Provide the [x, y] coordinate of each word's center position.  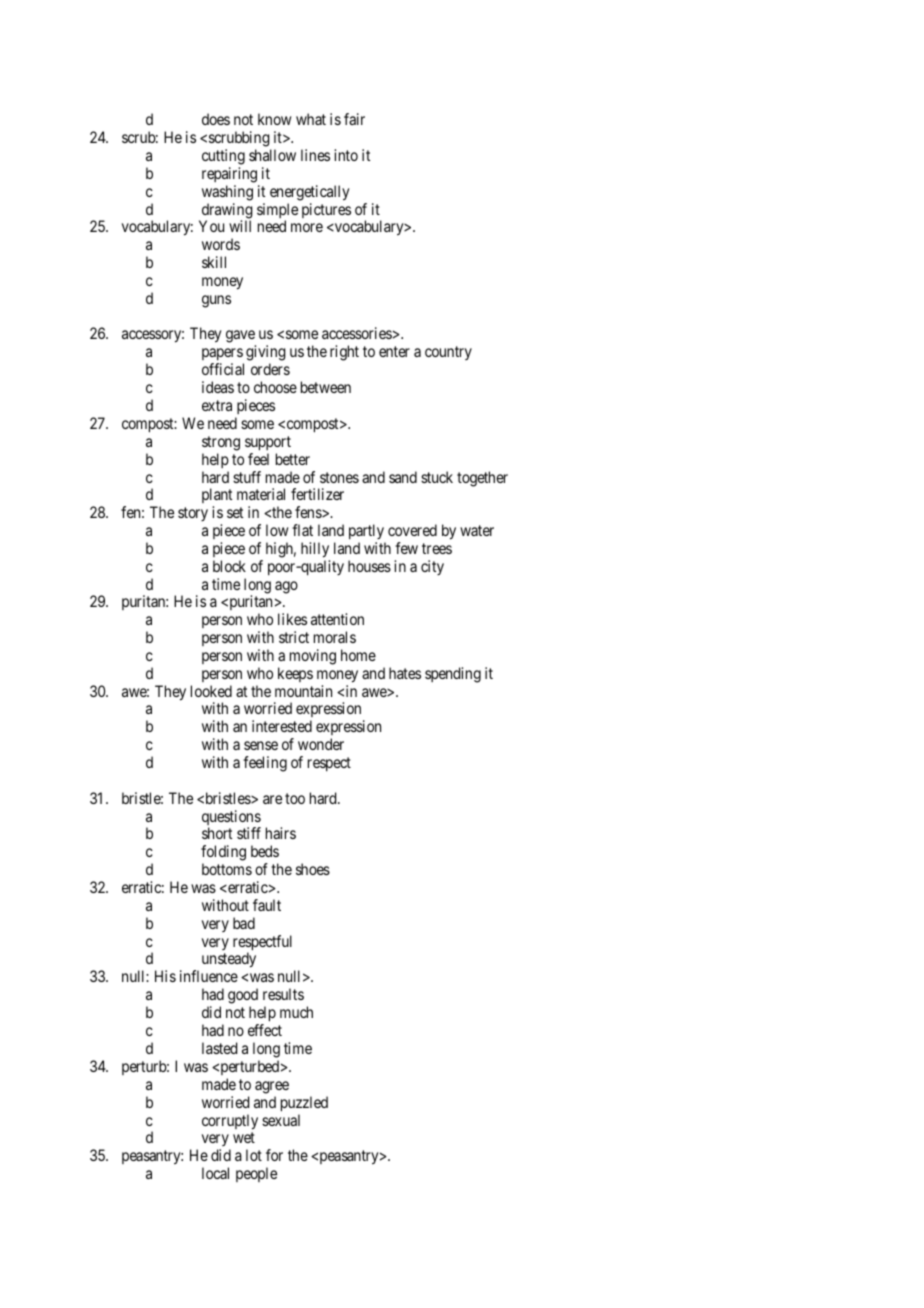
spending [453, 675]
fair [354, 119]
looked [211, 691]
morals [335, 637]
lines [315, 155]
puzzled [304, 1104]
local [215, 1173]
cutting [223, 157]
